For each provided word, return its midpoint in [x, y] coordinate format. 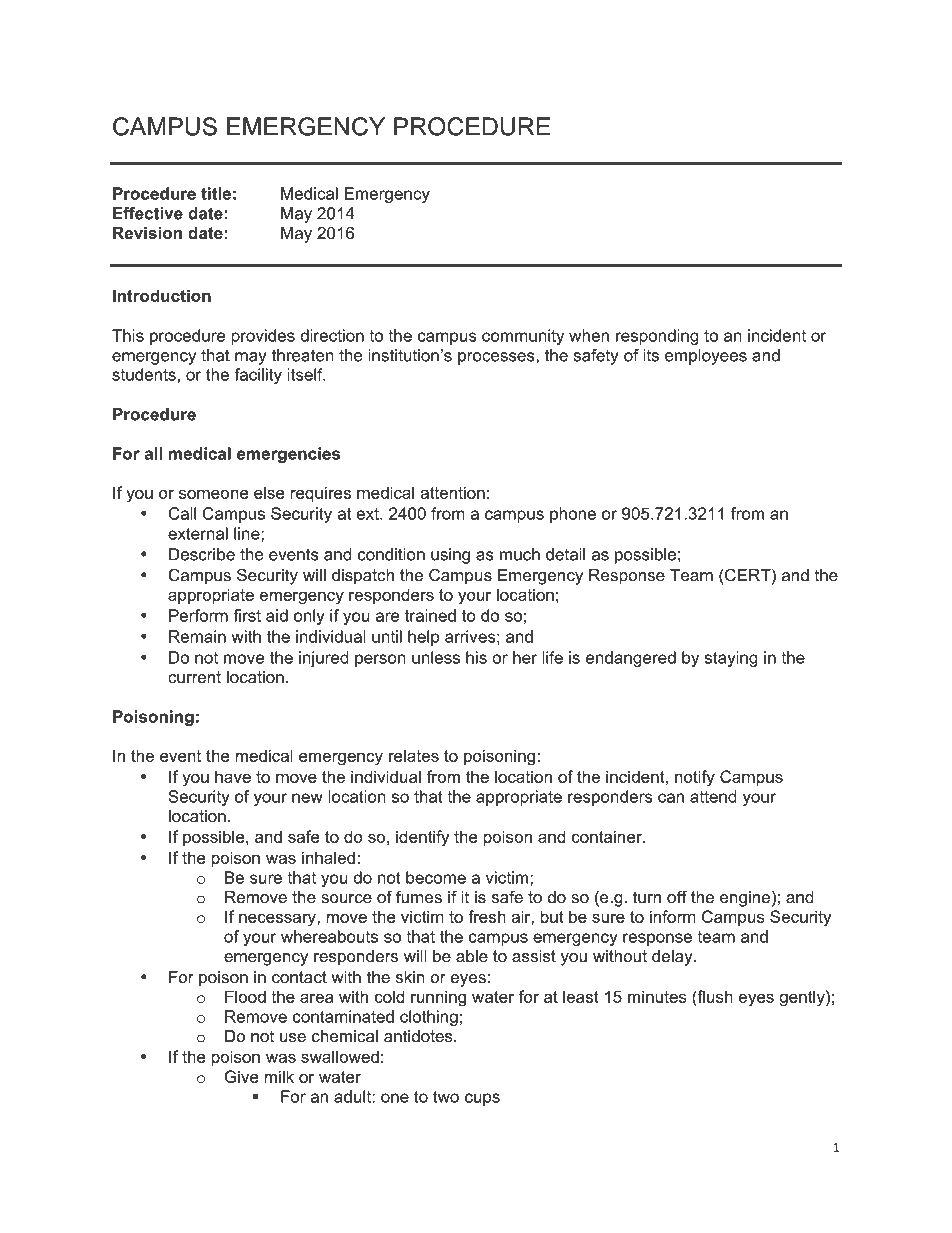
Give [241, 1076]
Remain [197, 636]
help [423, 638]
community [523, 337]
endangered [631, 659]
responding [657, 337]
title [216, 193]
